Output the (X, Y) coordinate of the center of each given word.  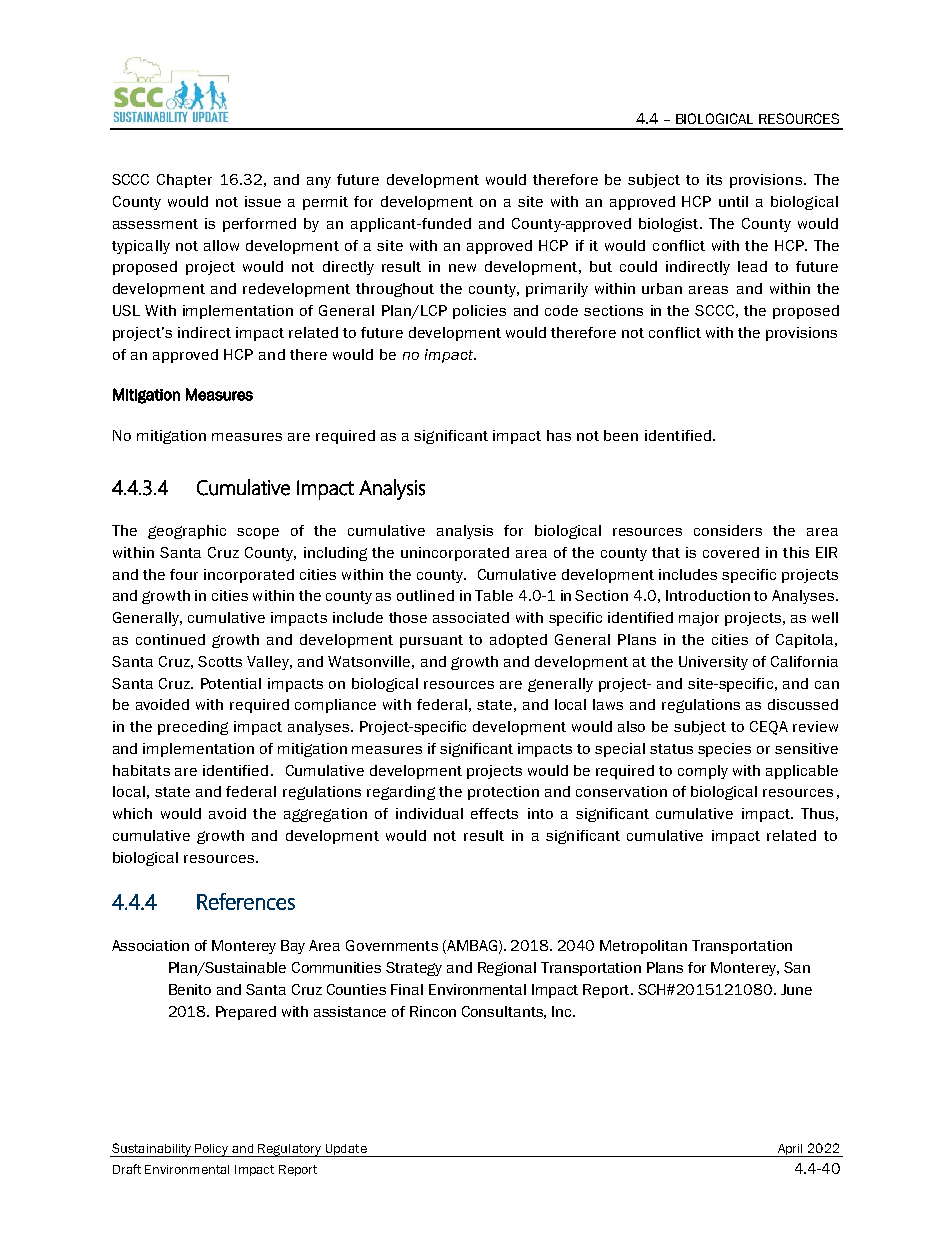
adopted (518, 641)
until (733, 201)
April (790, 1150)
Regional (507, 969)
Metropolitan (643, 947)
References (246, 901)
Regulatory (290, 1150)
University (713, 663)
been (621, 435)
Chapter (184, 181)
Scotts (220, 661)
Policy (212, 1150)
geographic (187, 532)
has (559, 435)
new (462, 268)
